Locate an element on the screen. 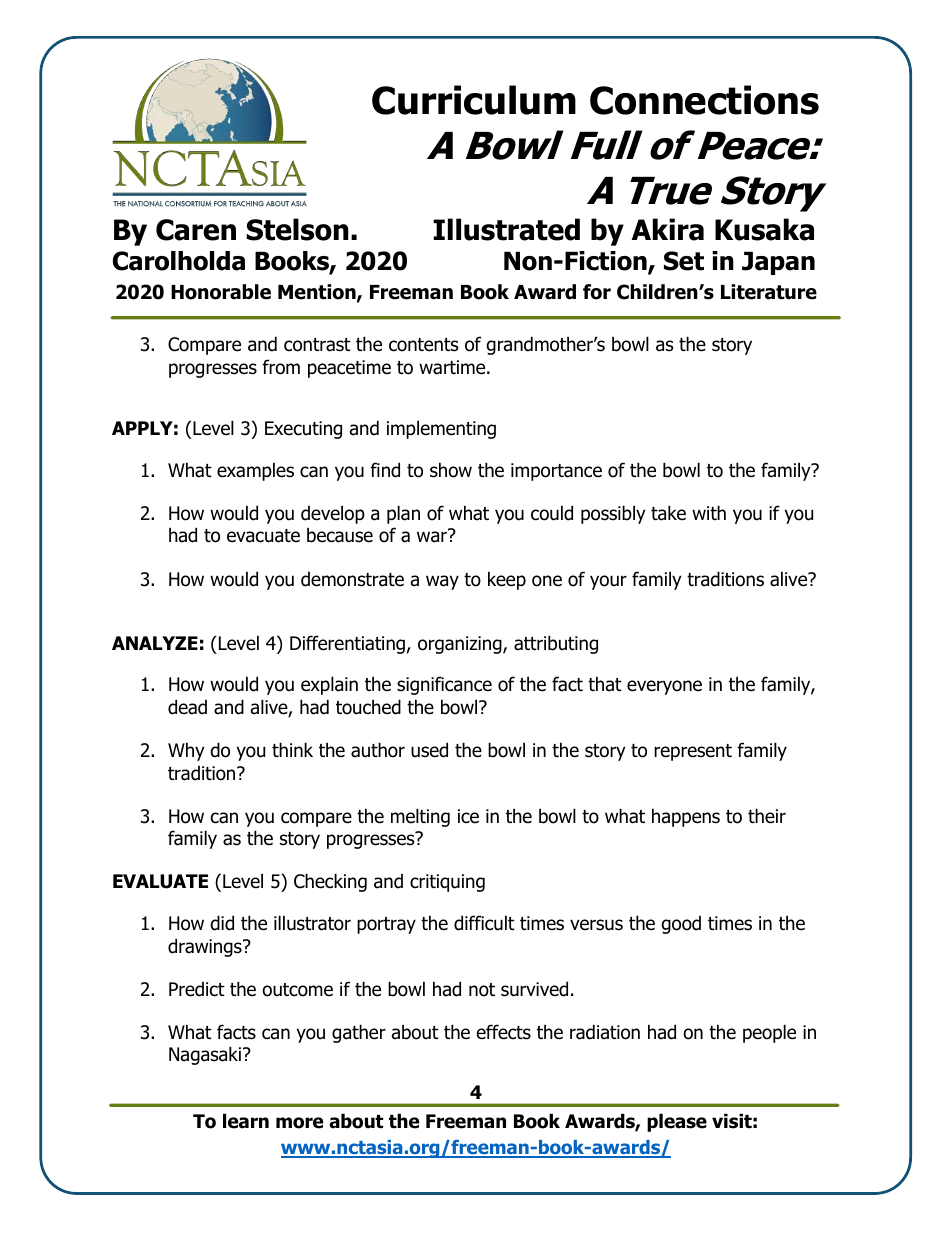 This screenshot has height=1233, width=952. Why is located at coordinates (186, 751).
